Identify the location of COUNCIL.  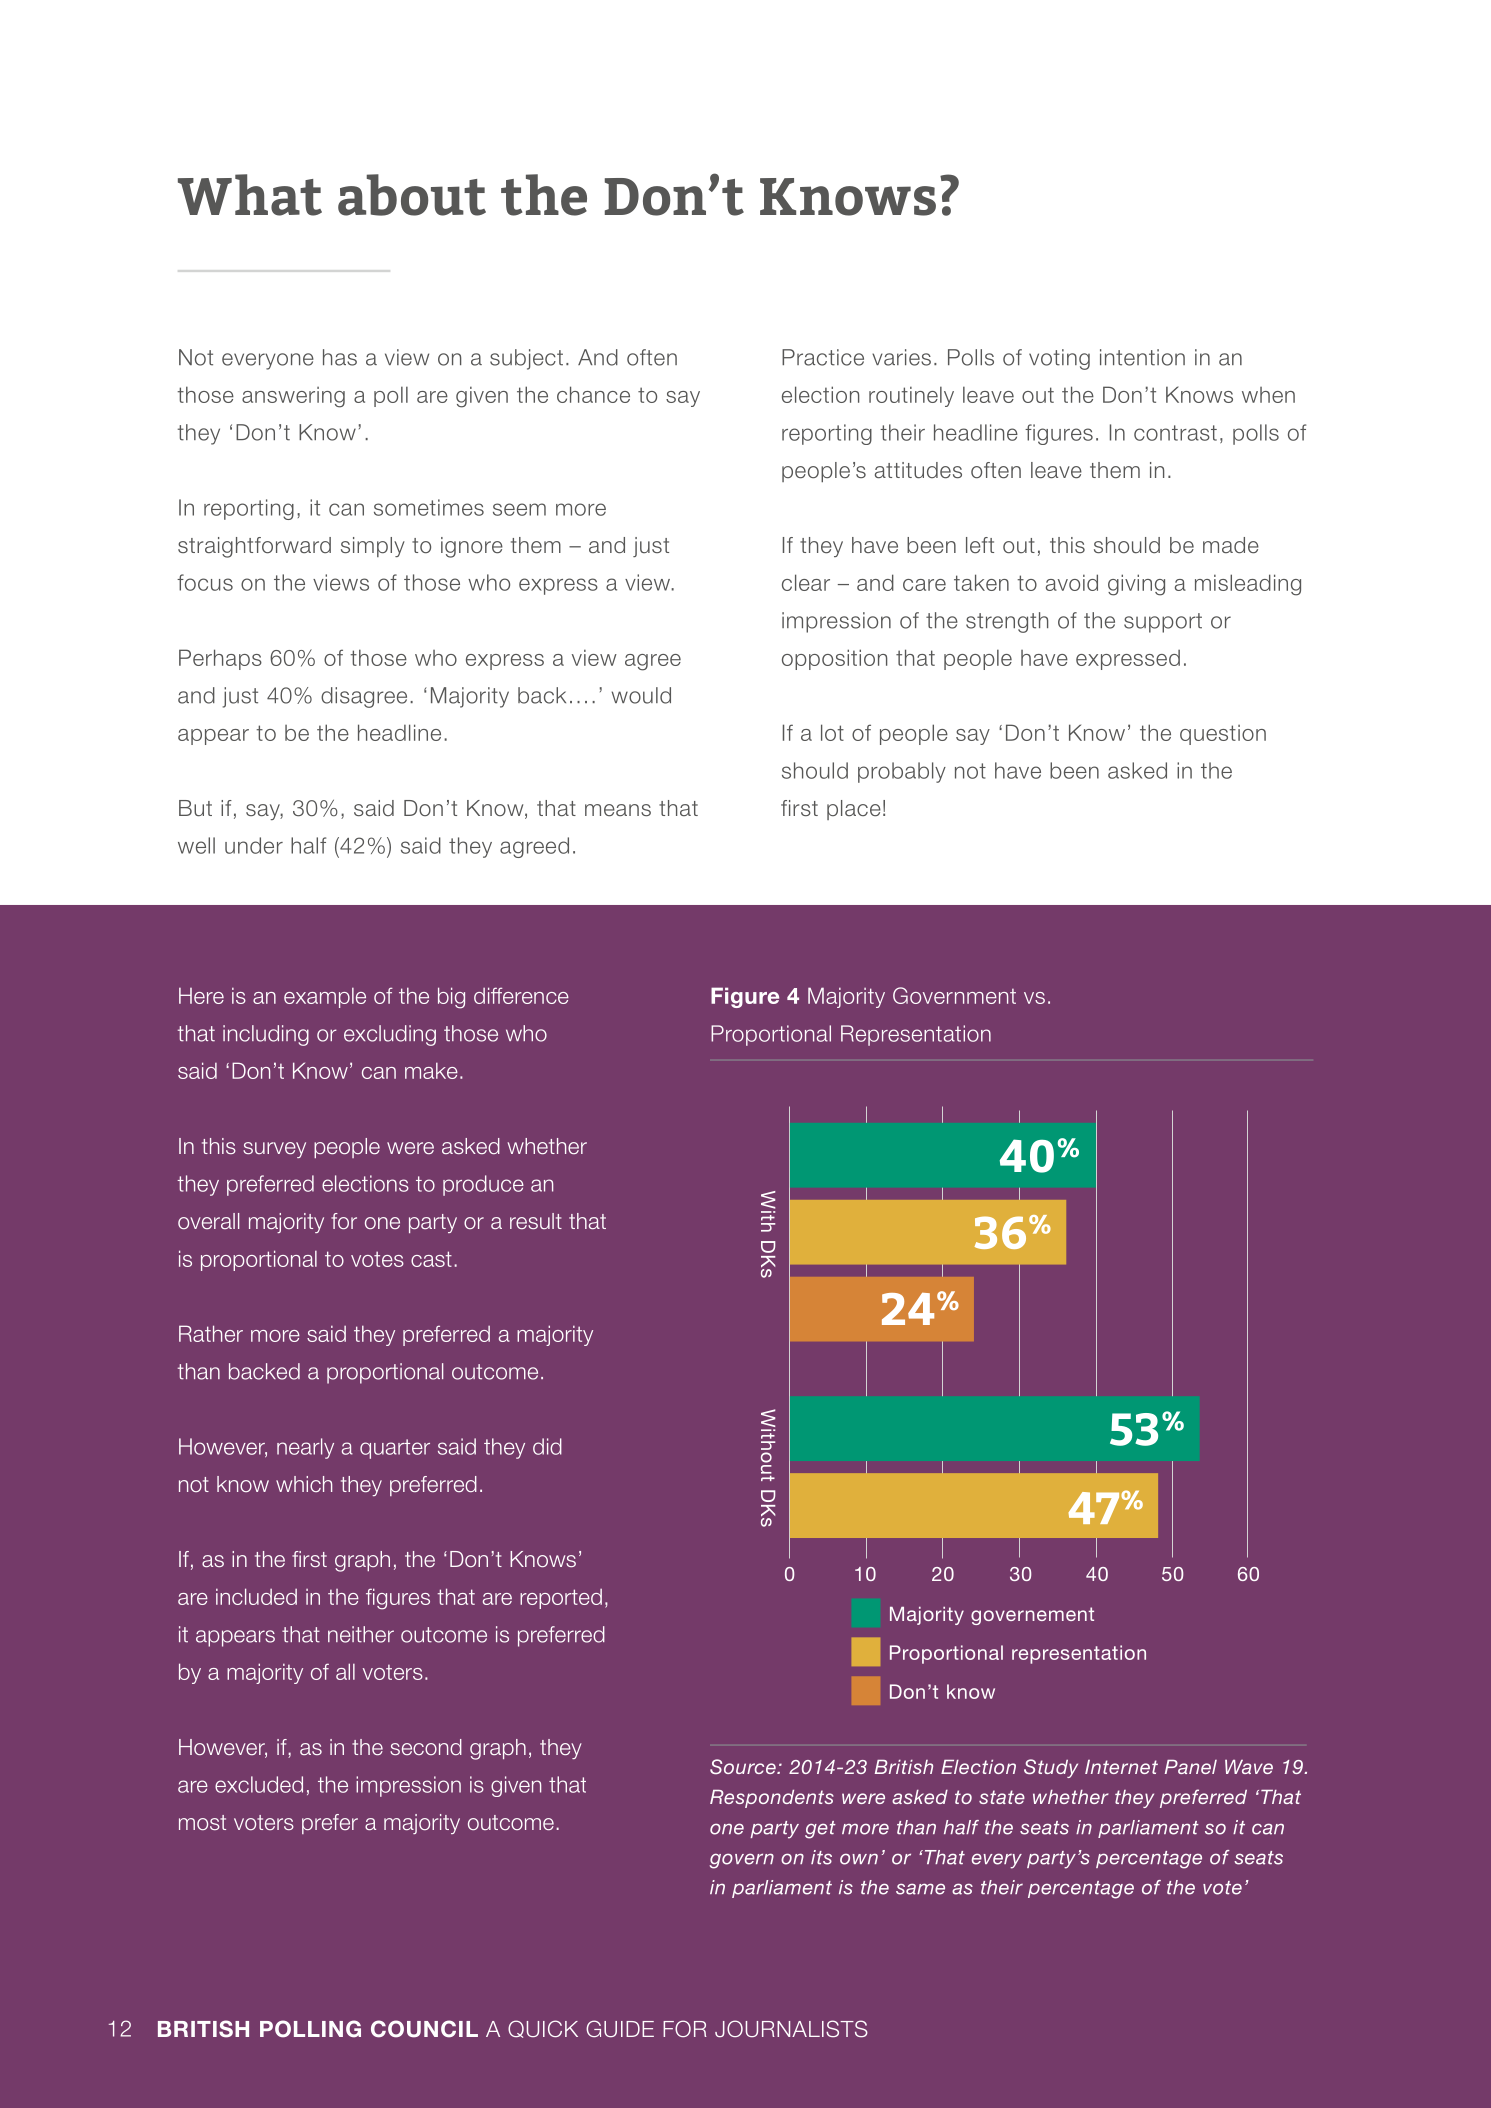
(424, 2029).
